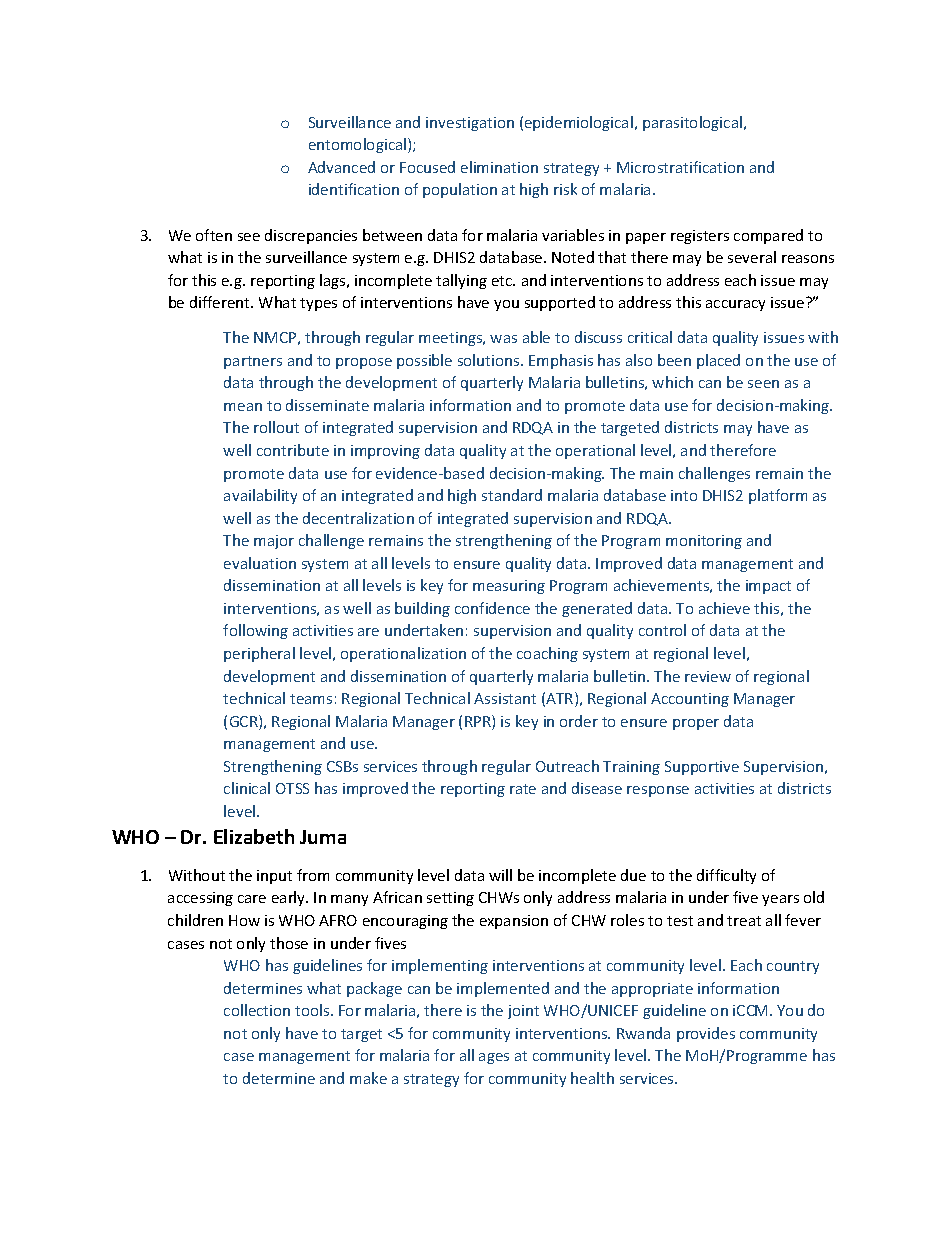 The width and height of the page is (952, 1233). Describe the element at coordinates (499, 167) in the page. I see `elimination` at that location.
